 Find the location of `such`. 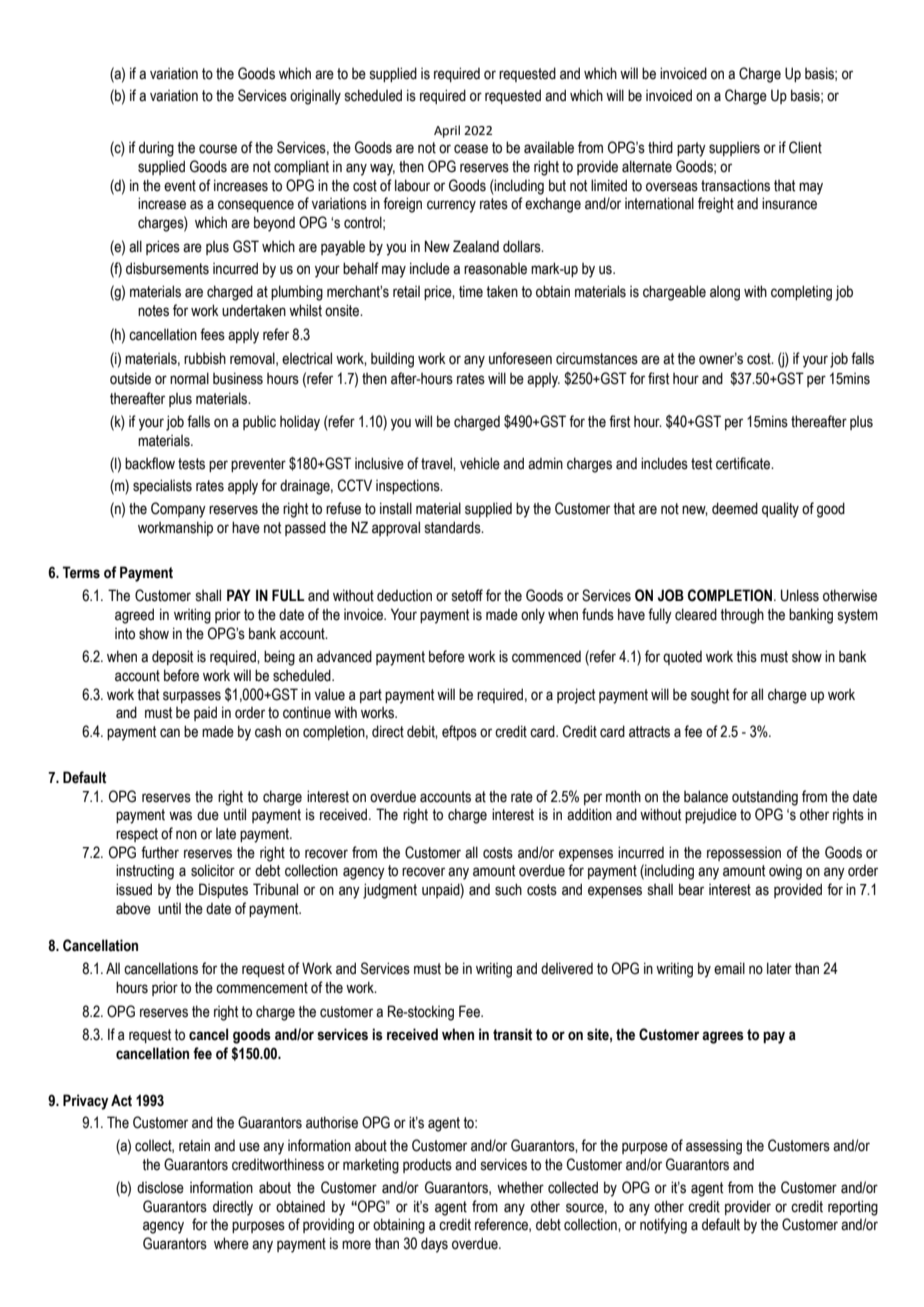

such is located at coordinates (508, 889).
